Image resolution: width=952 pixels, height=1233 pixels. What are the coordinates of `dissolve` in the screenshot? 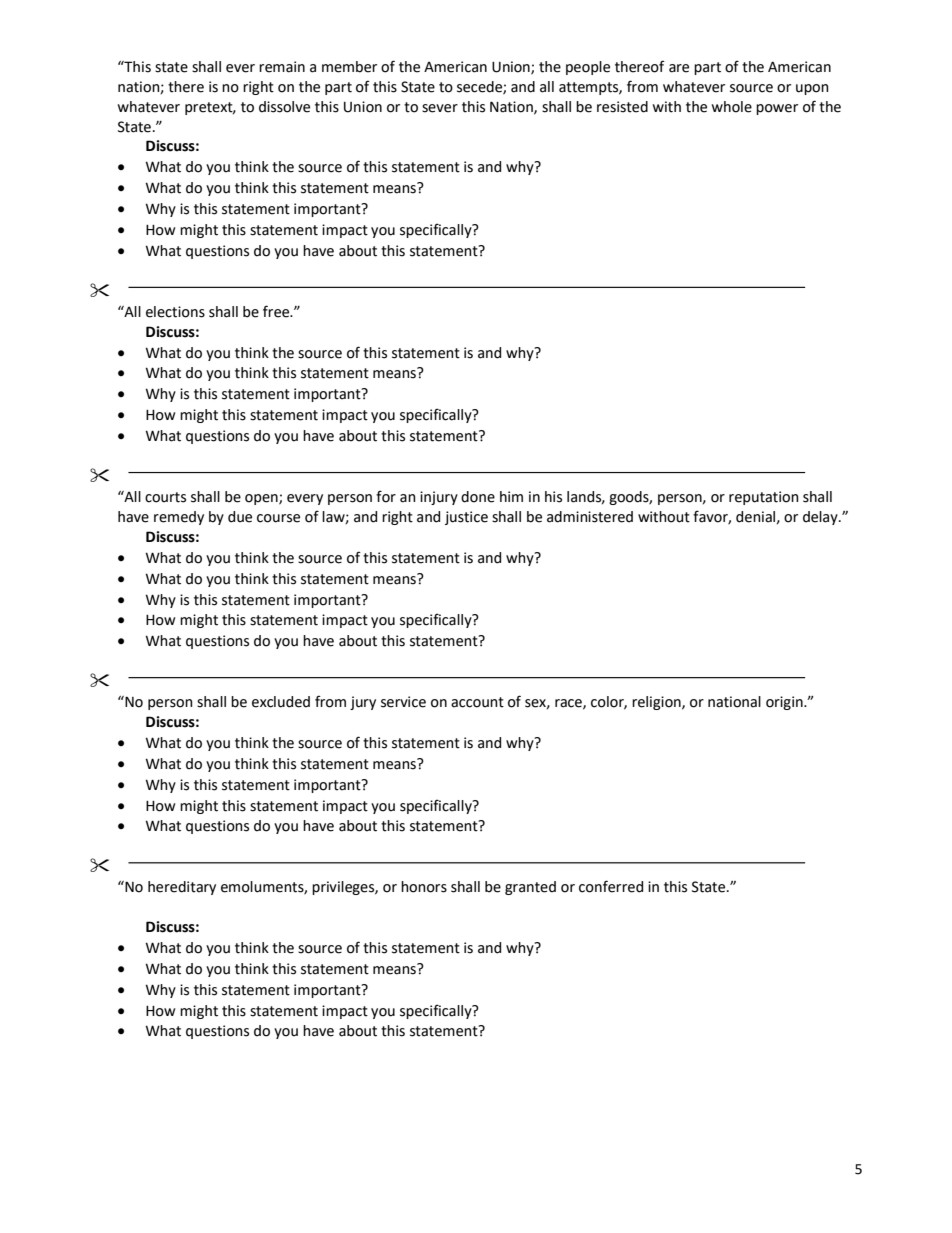 It's located at (284, 107).
